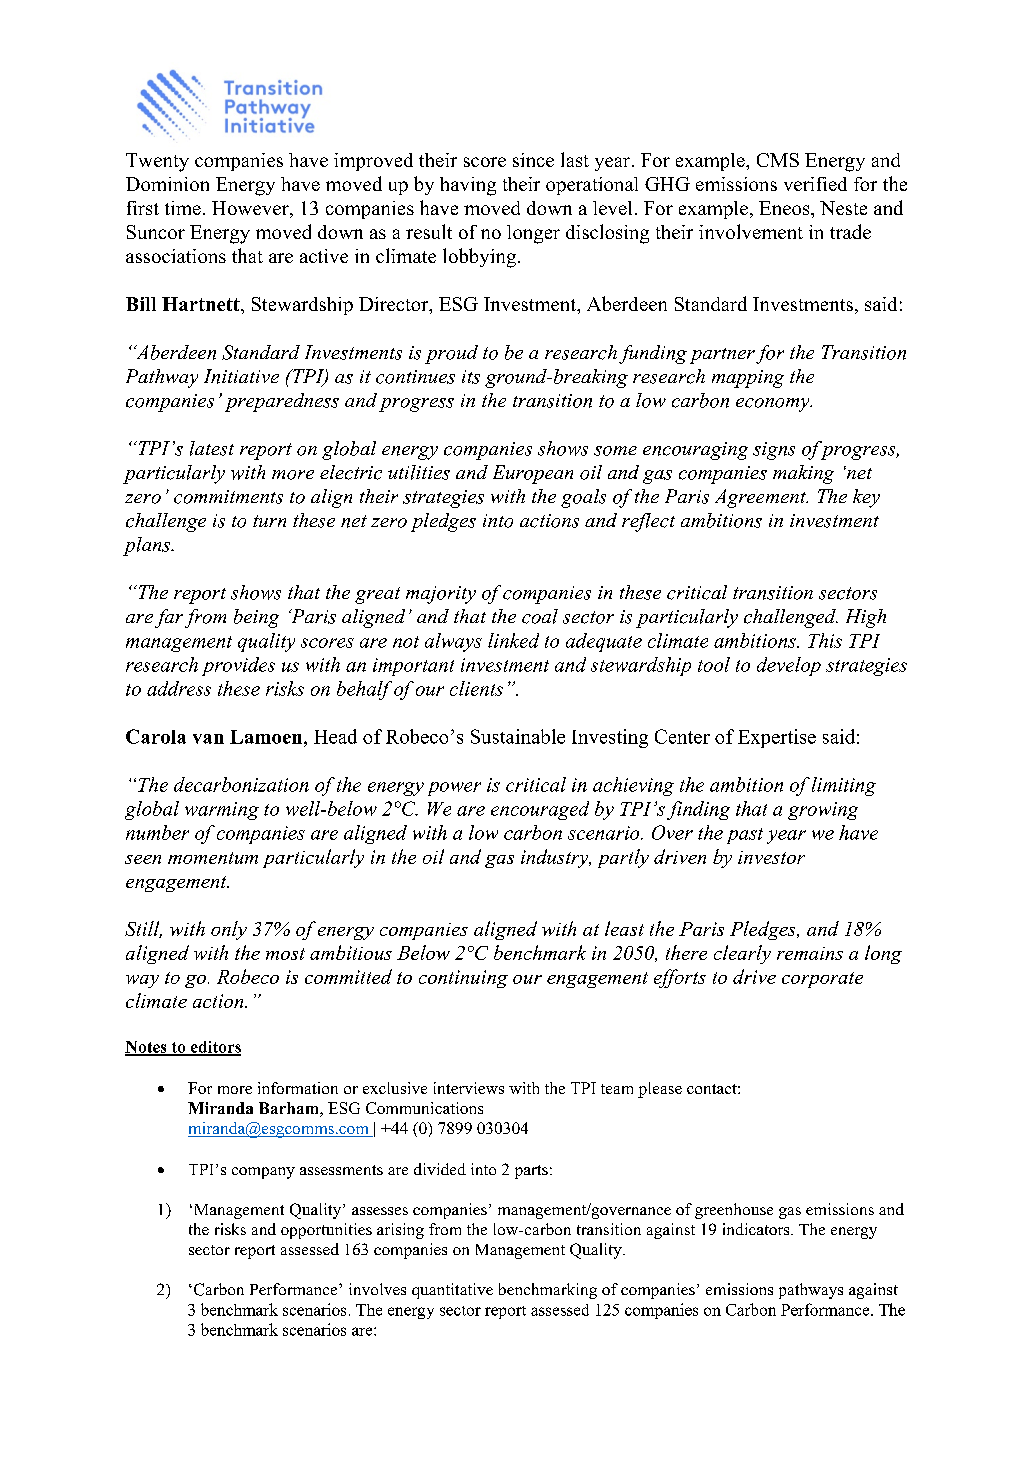 The image size is (1036, 1466). Describe the element at coordinates (518, 736) in the screenshot. I see `Sustainable` at that location.
